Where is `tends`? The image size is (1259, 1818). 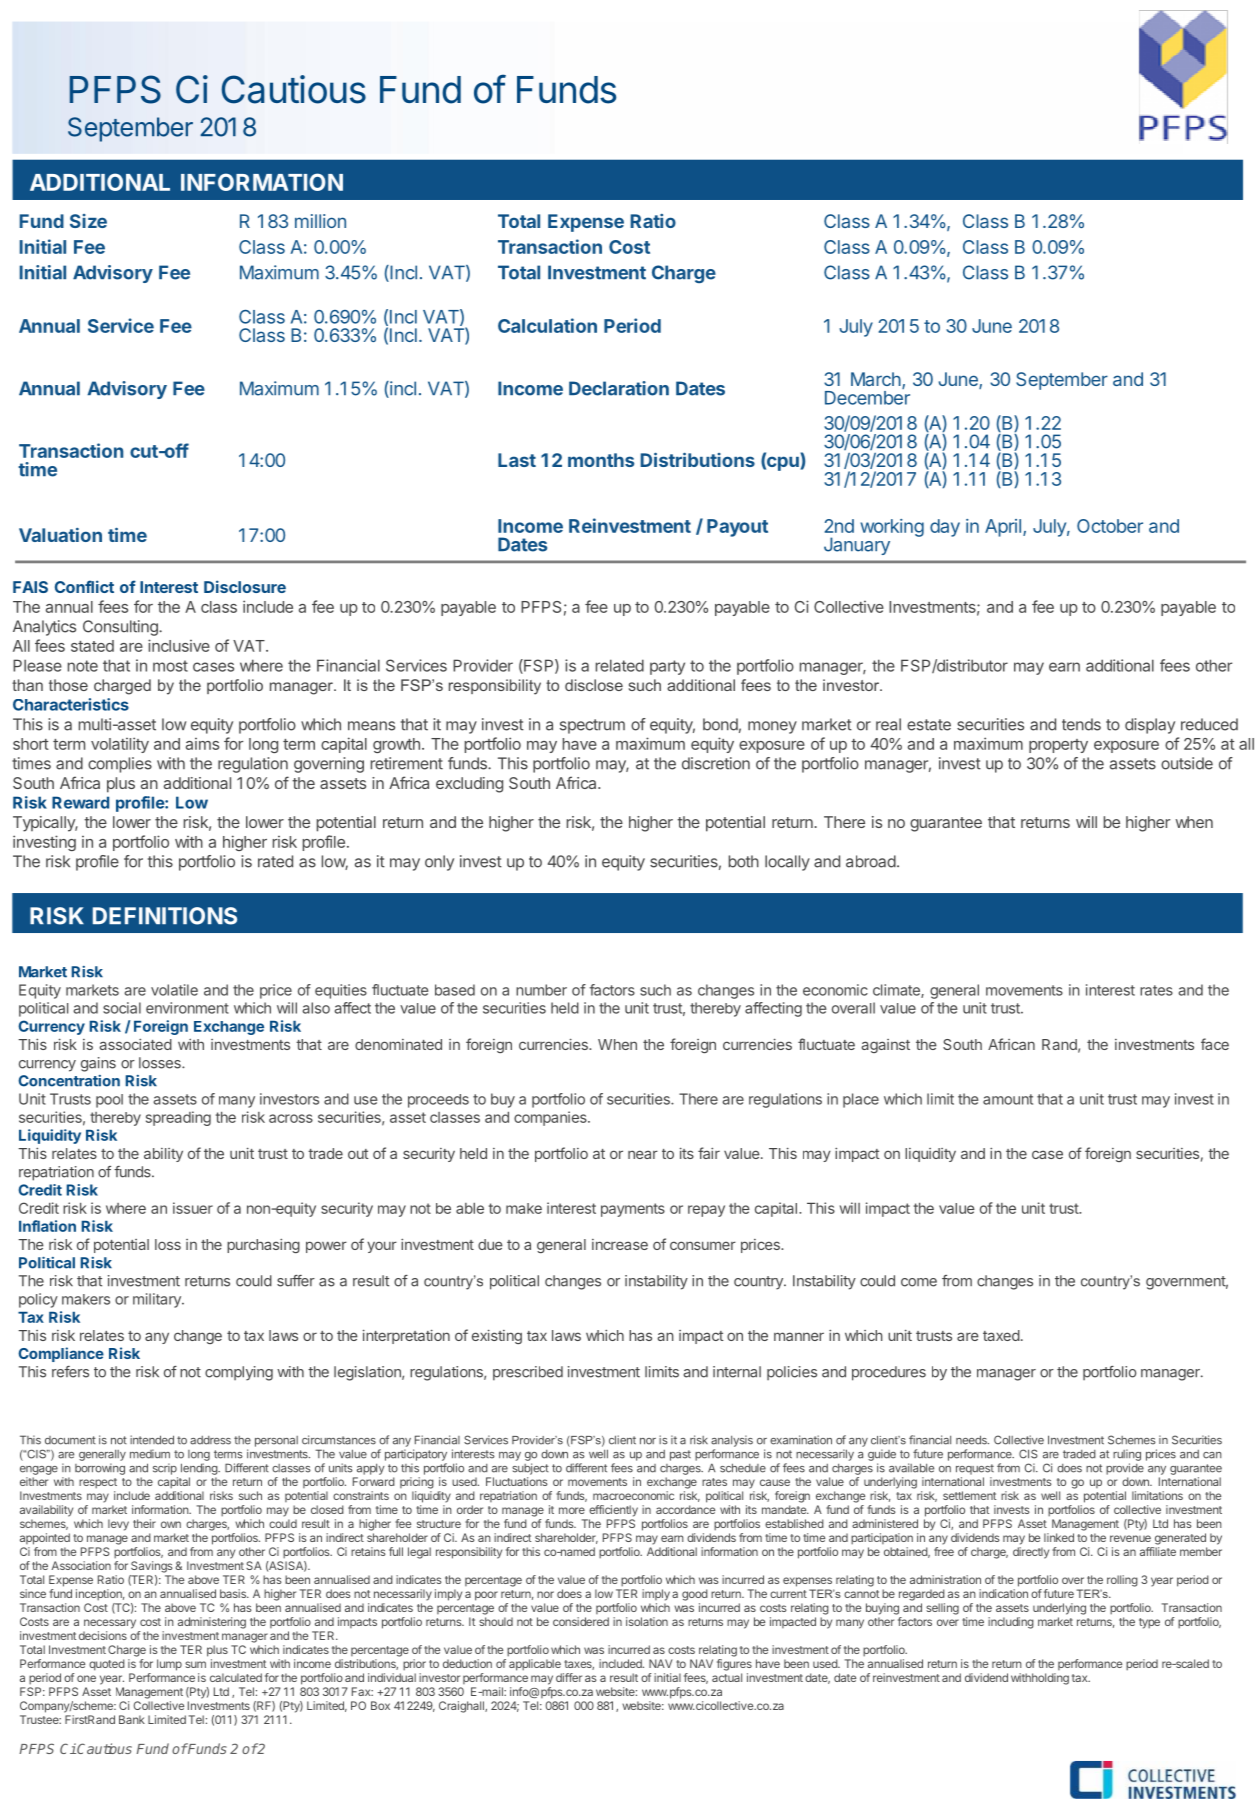 tends is located at coordinates (1081, 724).
